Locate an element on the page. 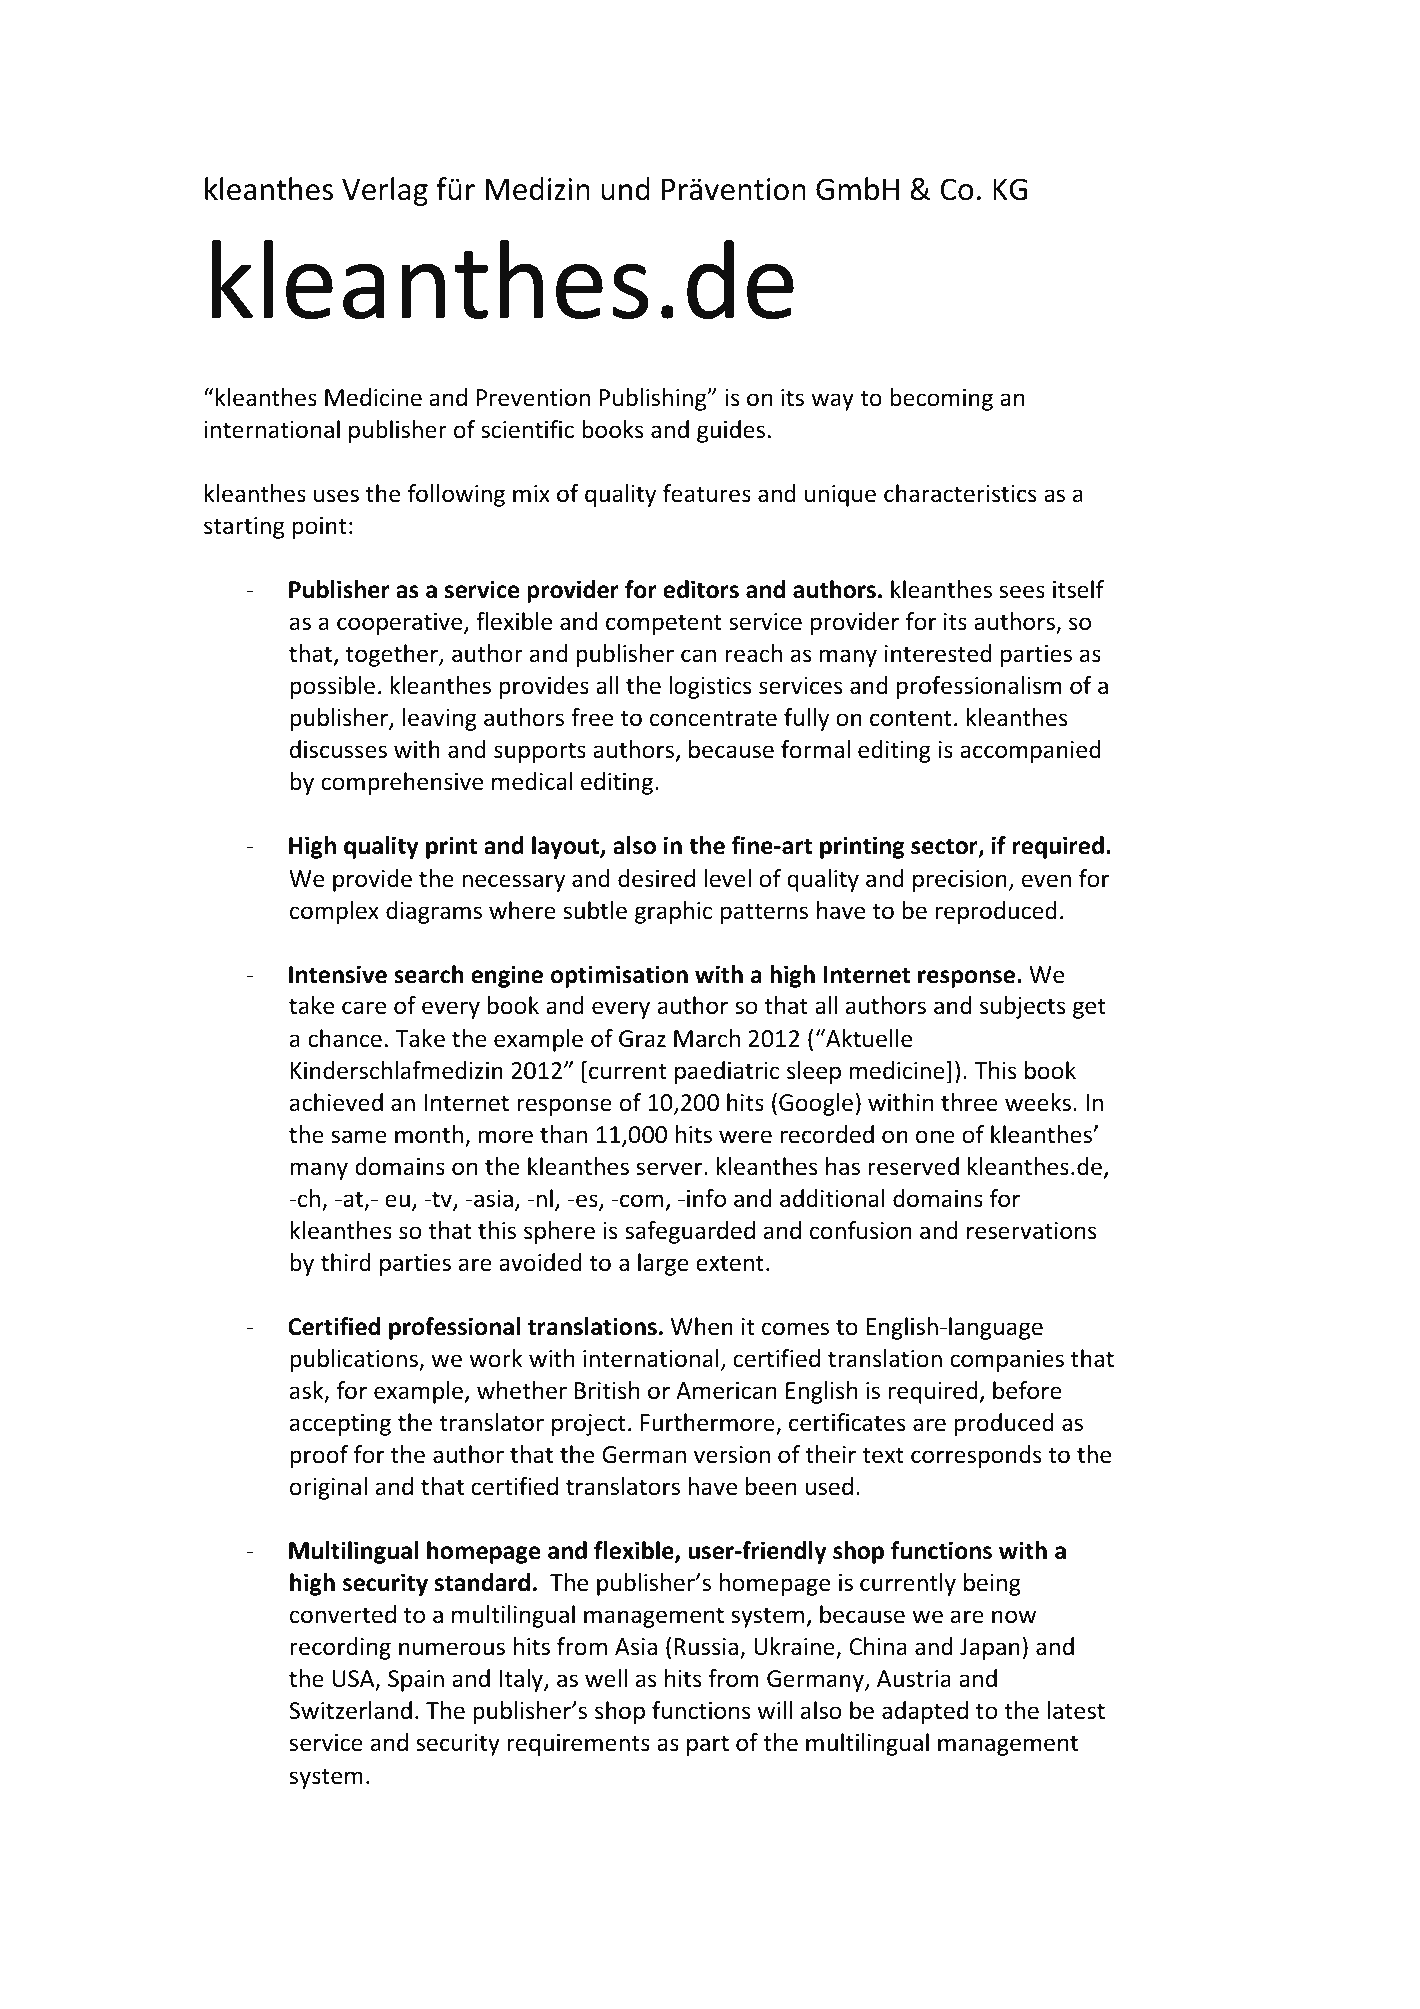 The height and width of the document is (2009, 1420). features is located at coordinates (707, 493).
